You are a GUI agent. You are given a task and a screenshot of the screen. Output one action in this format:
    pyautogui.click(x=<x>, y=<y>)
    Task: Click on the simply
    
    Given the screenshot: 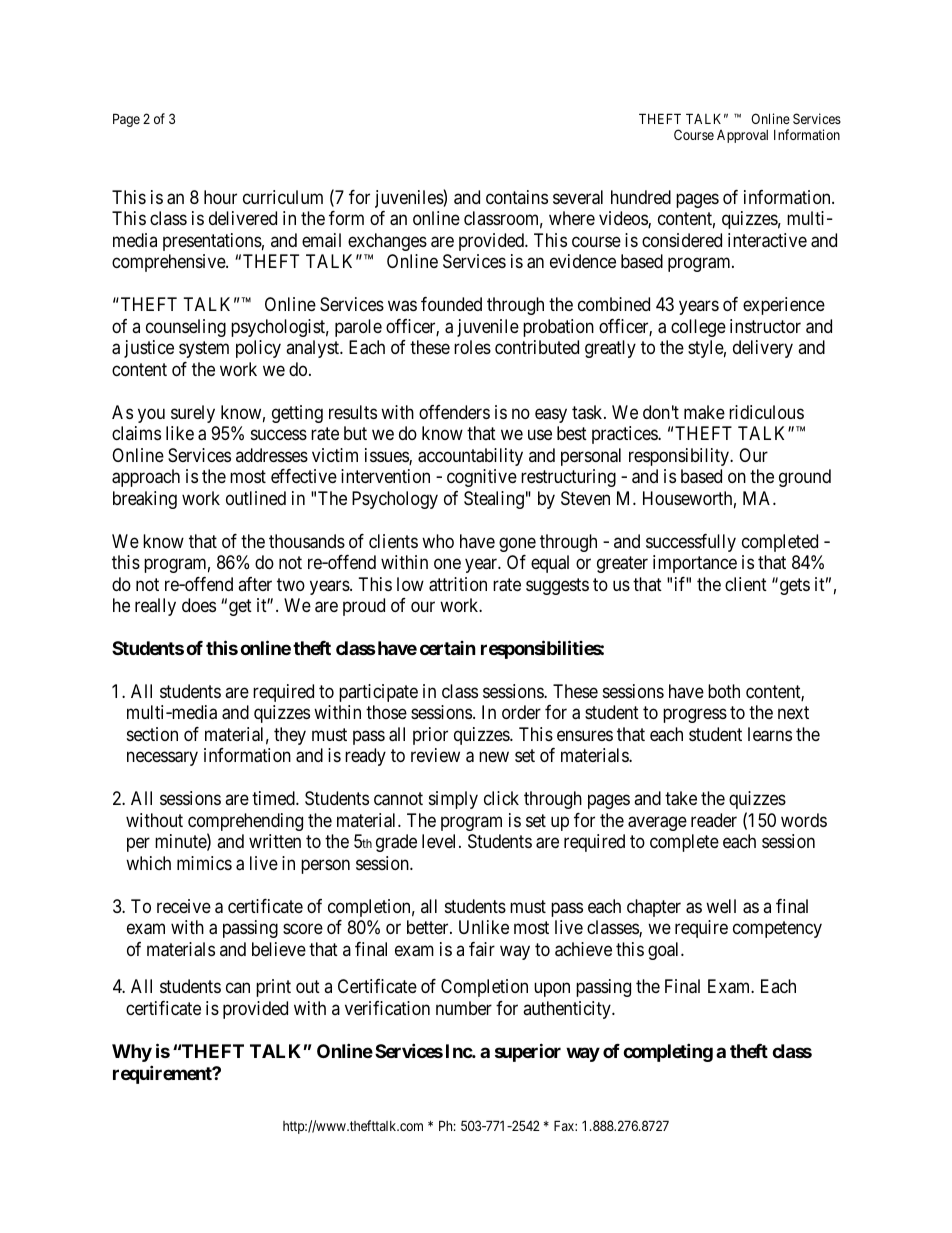 What is the action you would take?
    pyautogui.click(x=453, y=800)
